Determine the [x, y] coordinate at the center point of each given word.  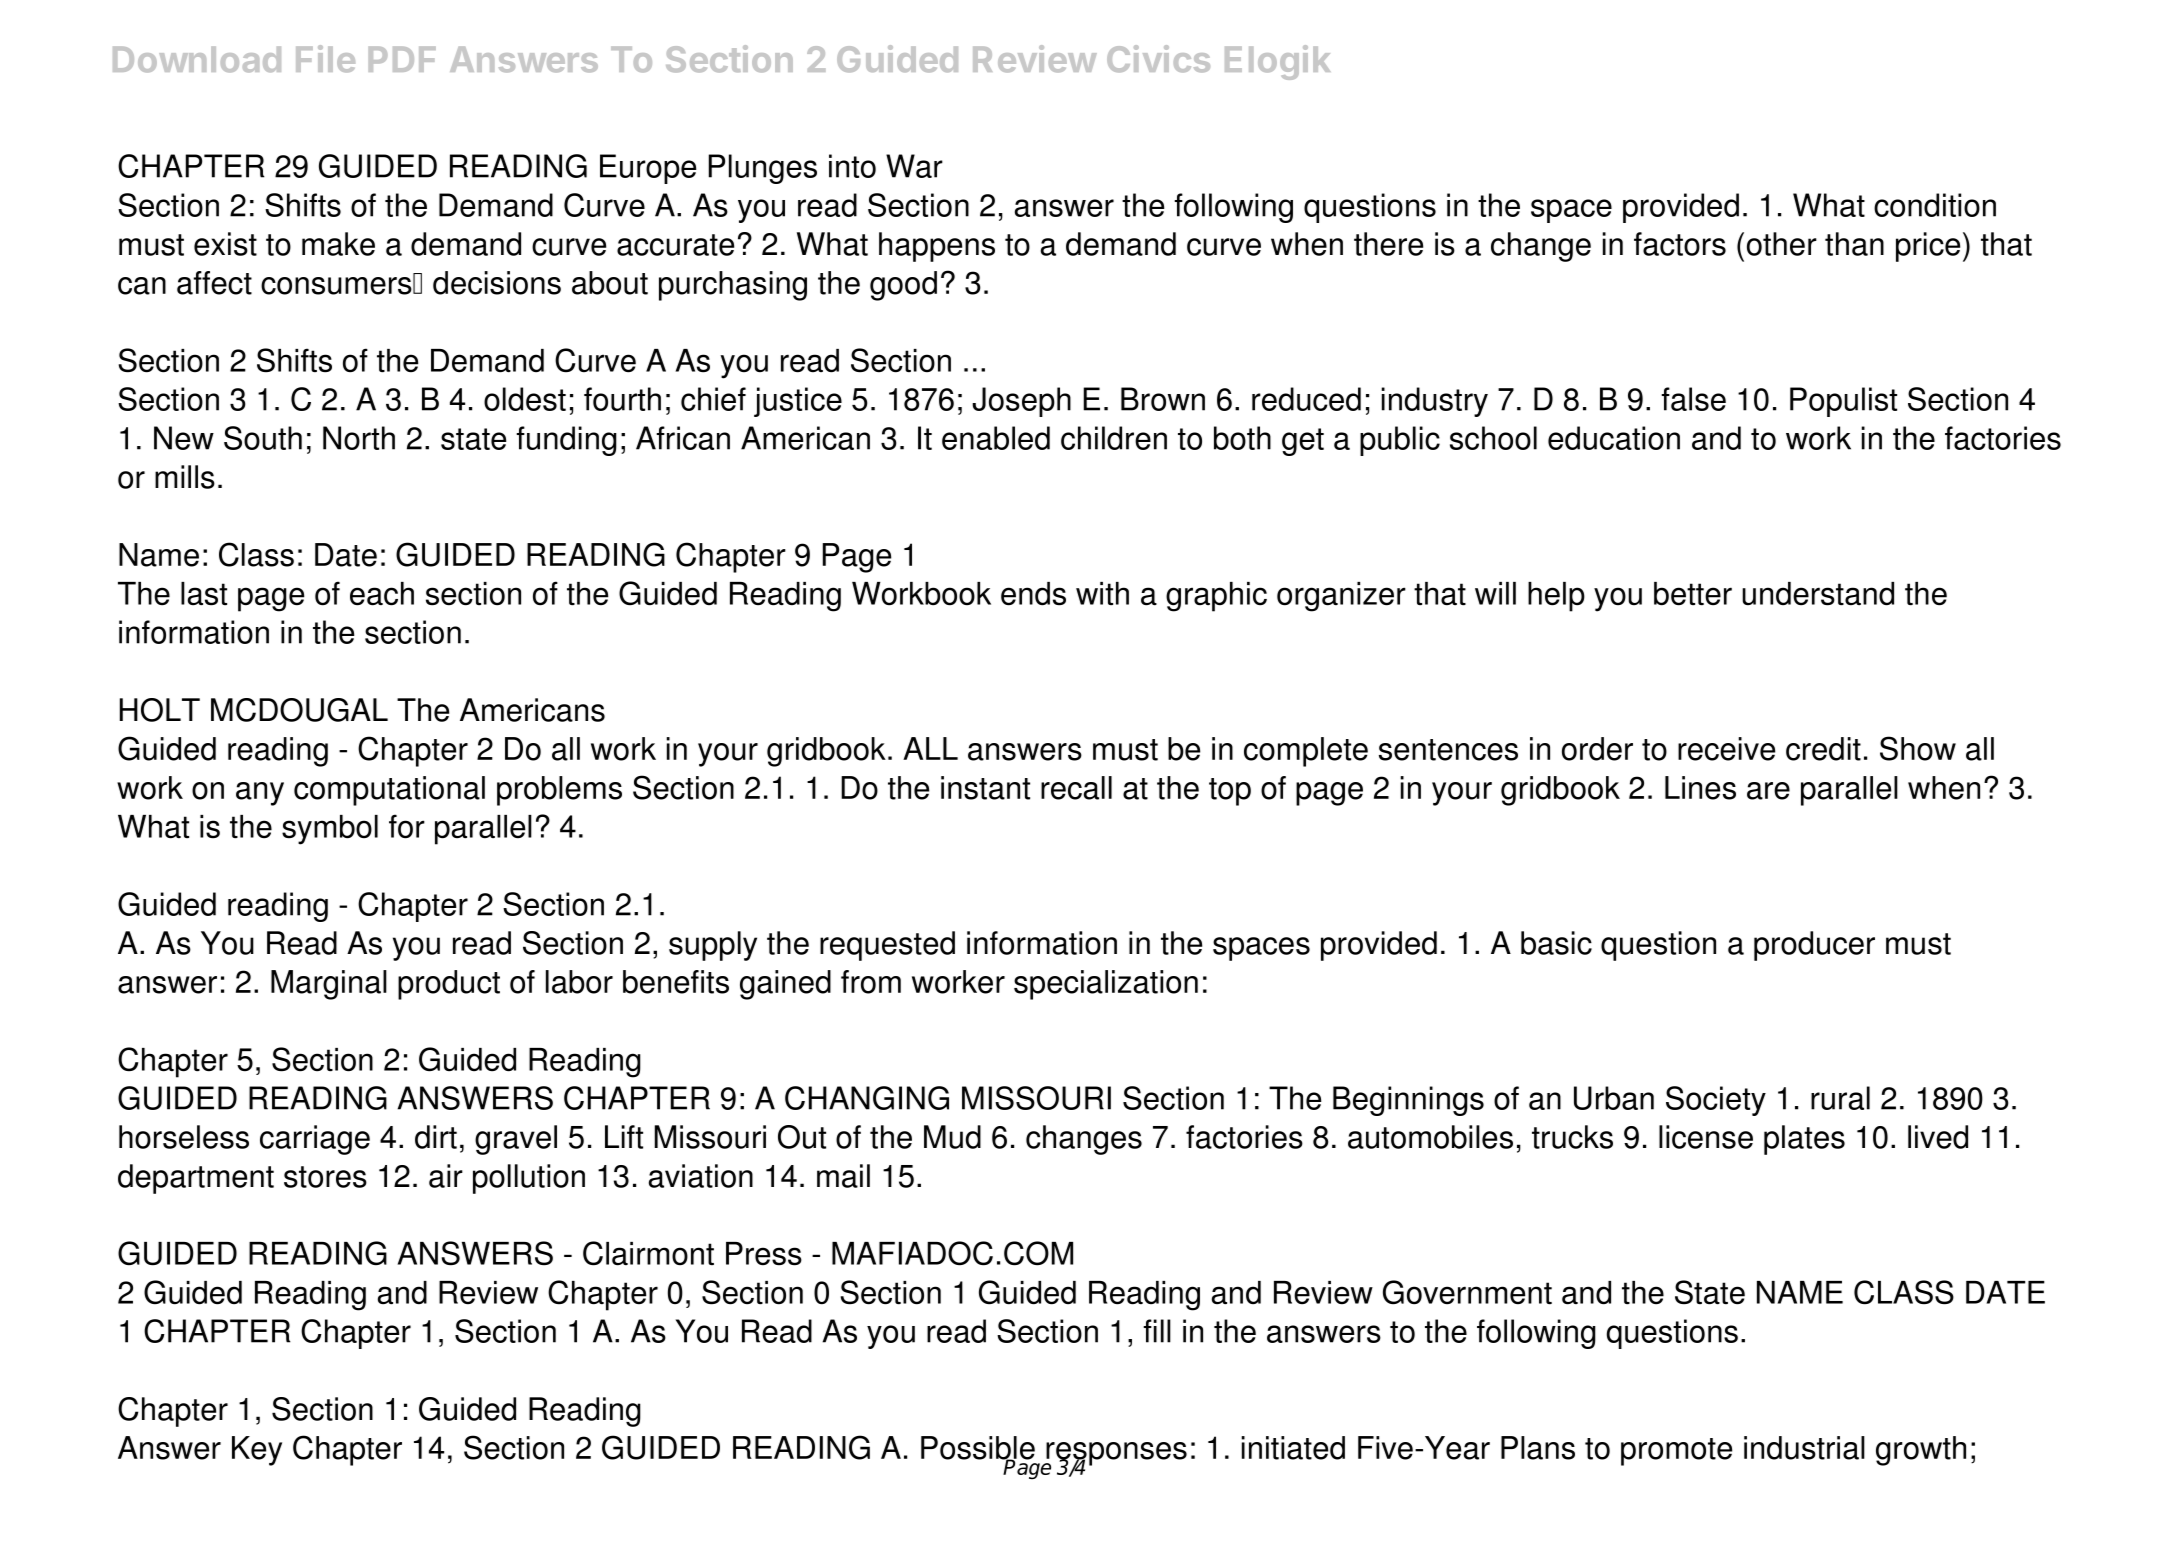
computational [389, 791]
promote [1676, 1452]
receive [1726, 749]
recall [1076, 788]
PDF [402, 59]
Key [257, 1451]
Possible [978, 1449]
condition [1935, 205]
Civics [1158, 58]
